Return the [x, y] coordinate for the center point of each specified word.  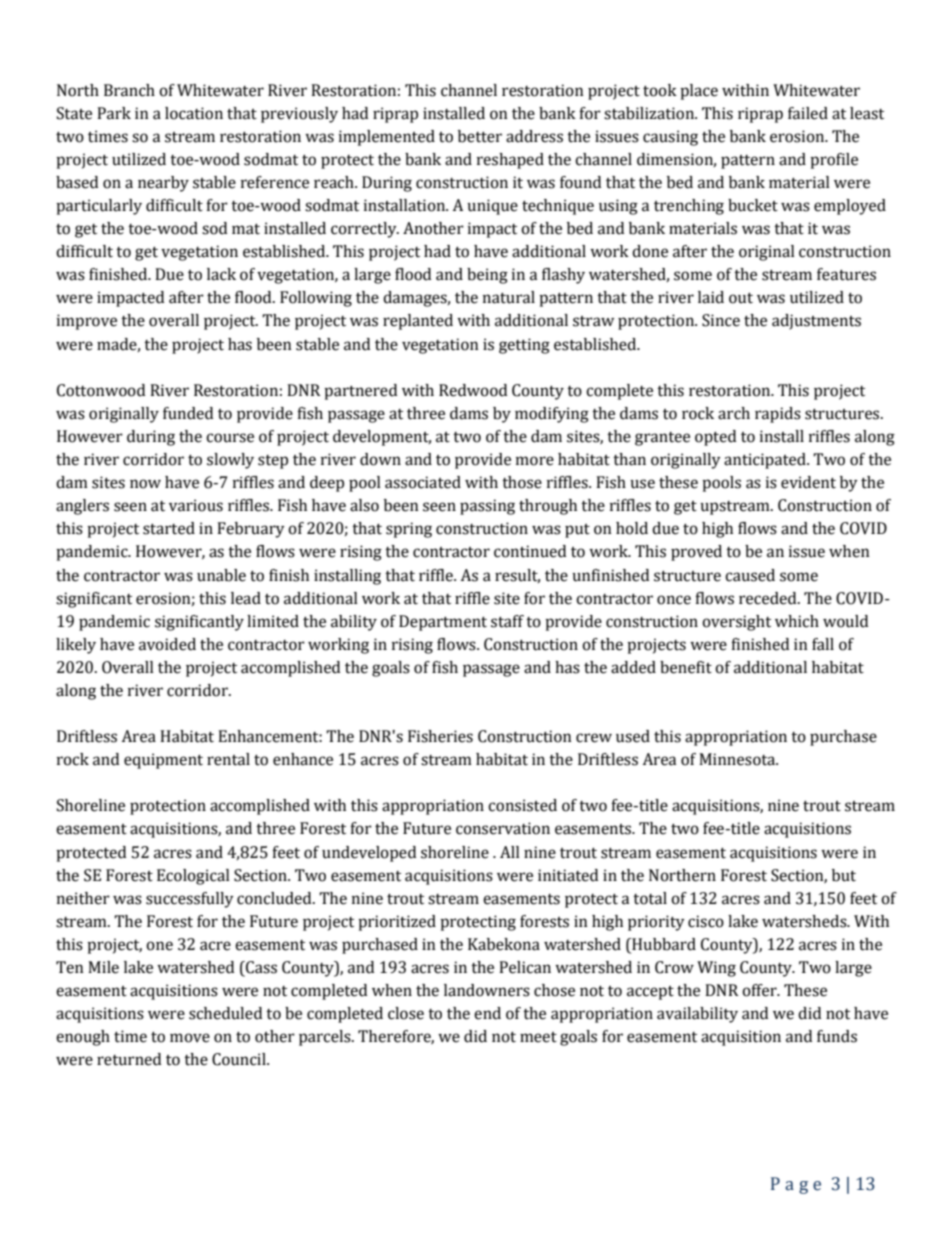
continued [530, 551]
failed [808, 113]
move [190, 1038]
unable [221, 575]
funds [837, 1036]
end [487, 1013]
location [194, 113]
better [480, 136]
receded [769, 598]
